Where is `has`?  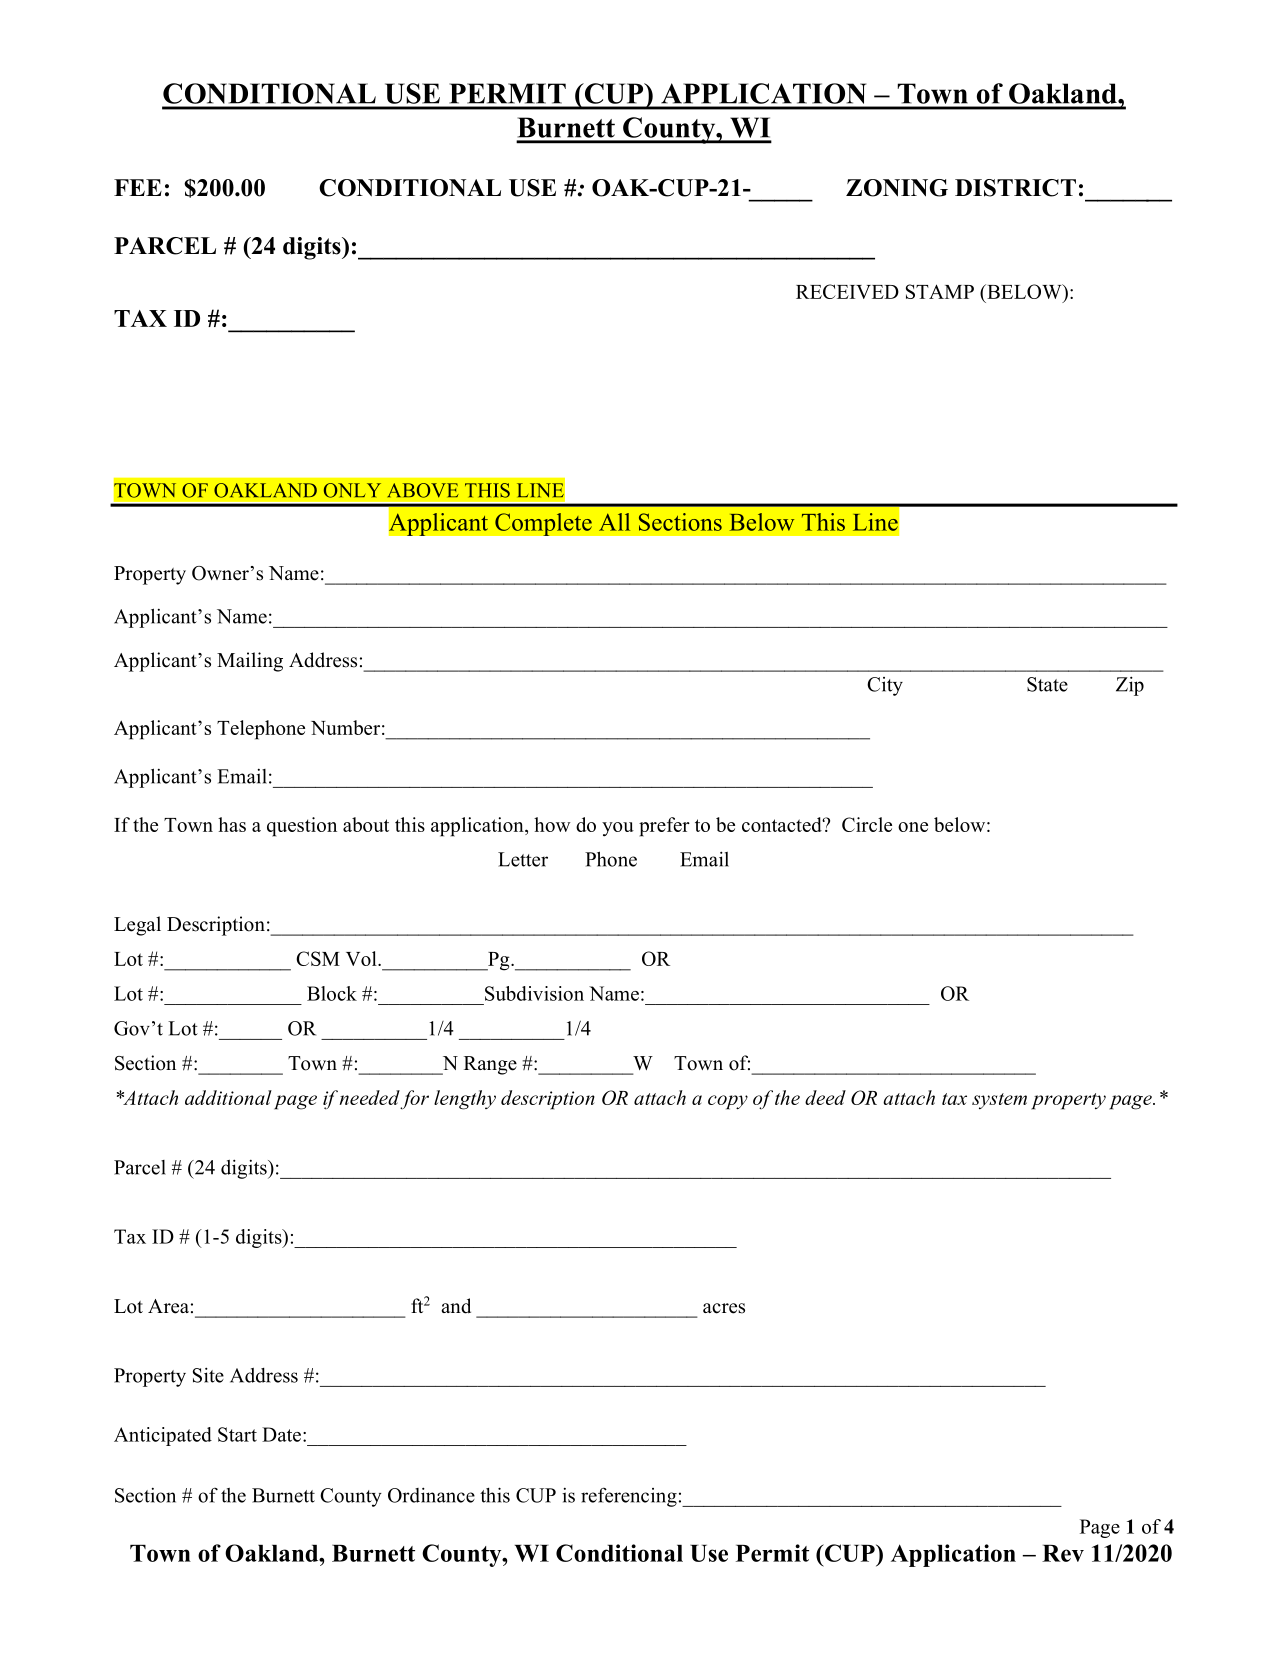
has is located at coordinates (232, 824).
